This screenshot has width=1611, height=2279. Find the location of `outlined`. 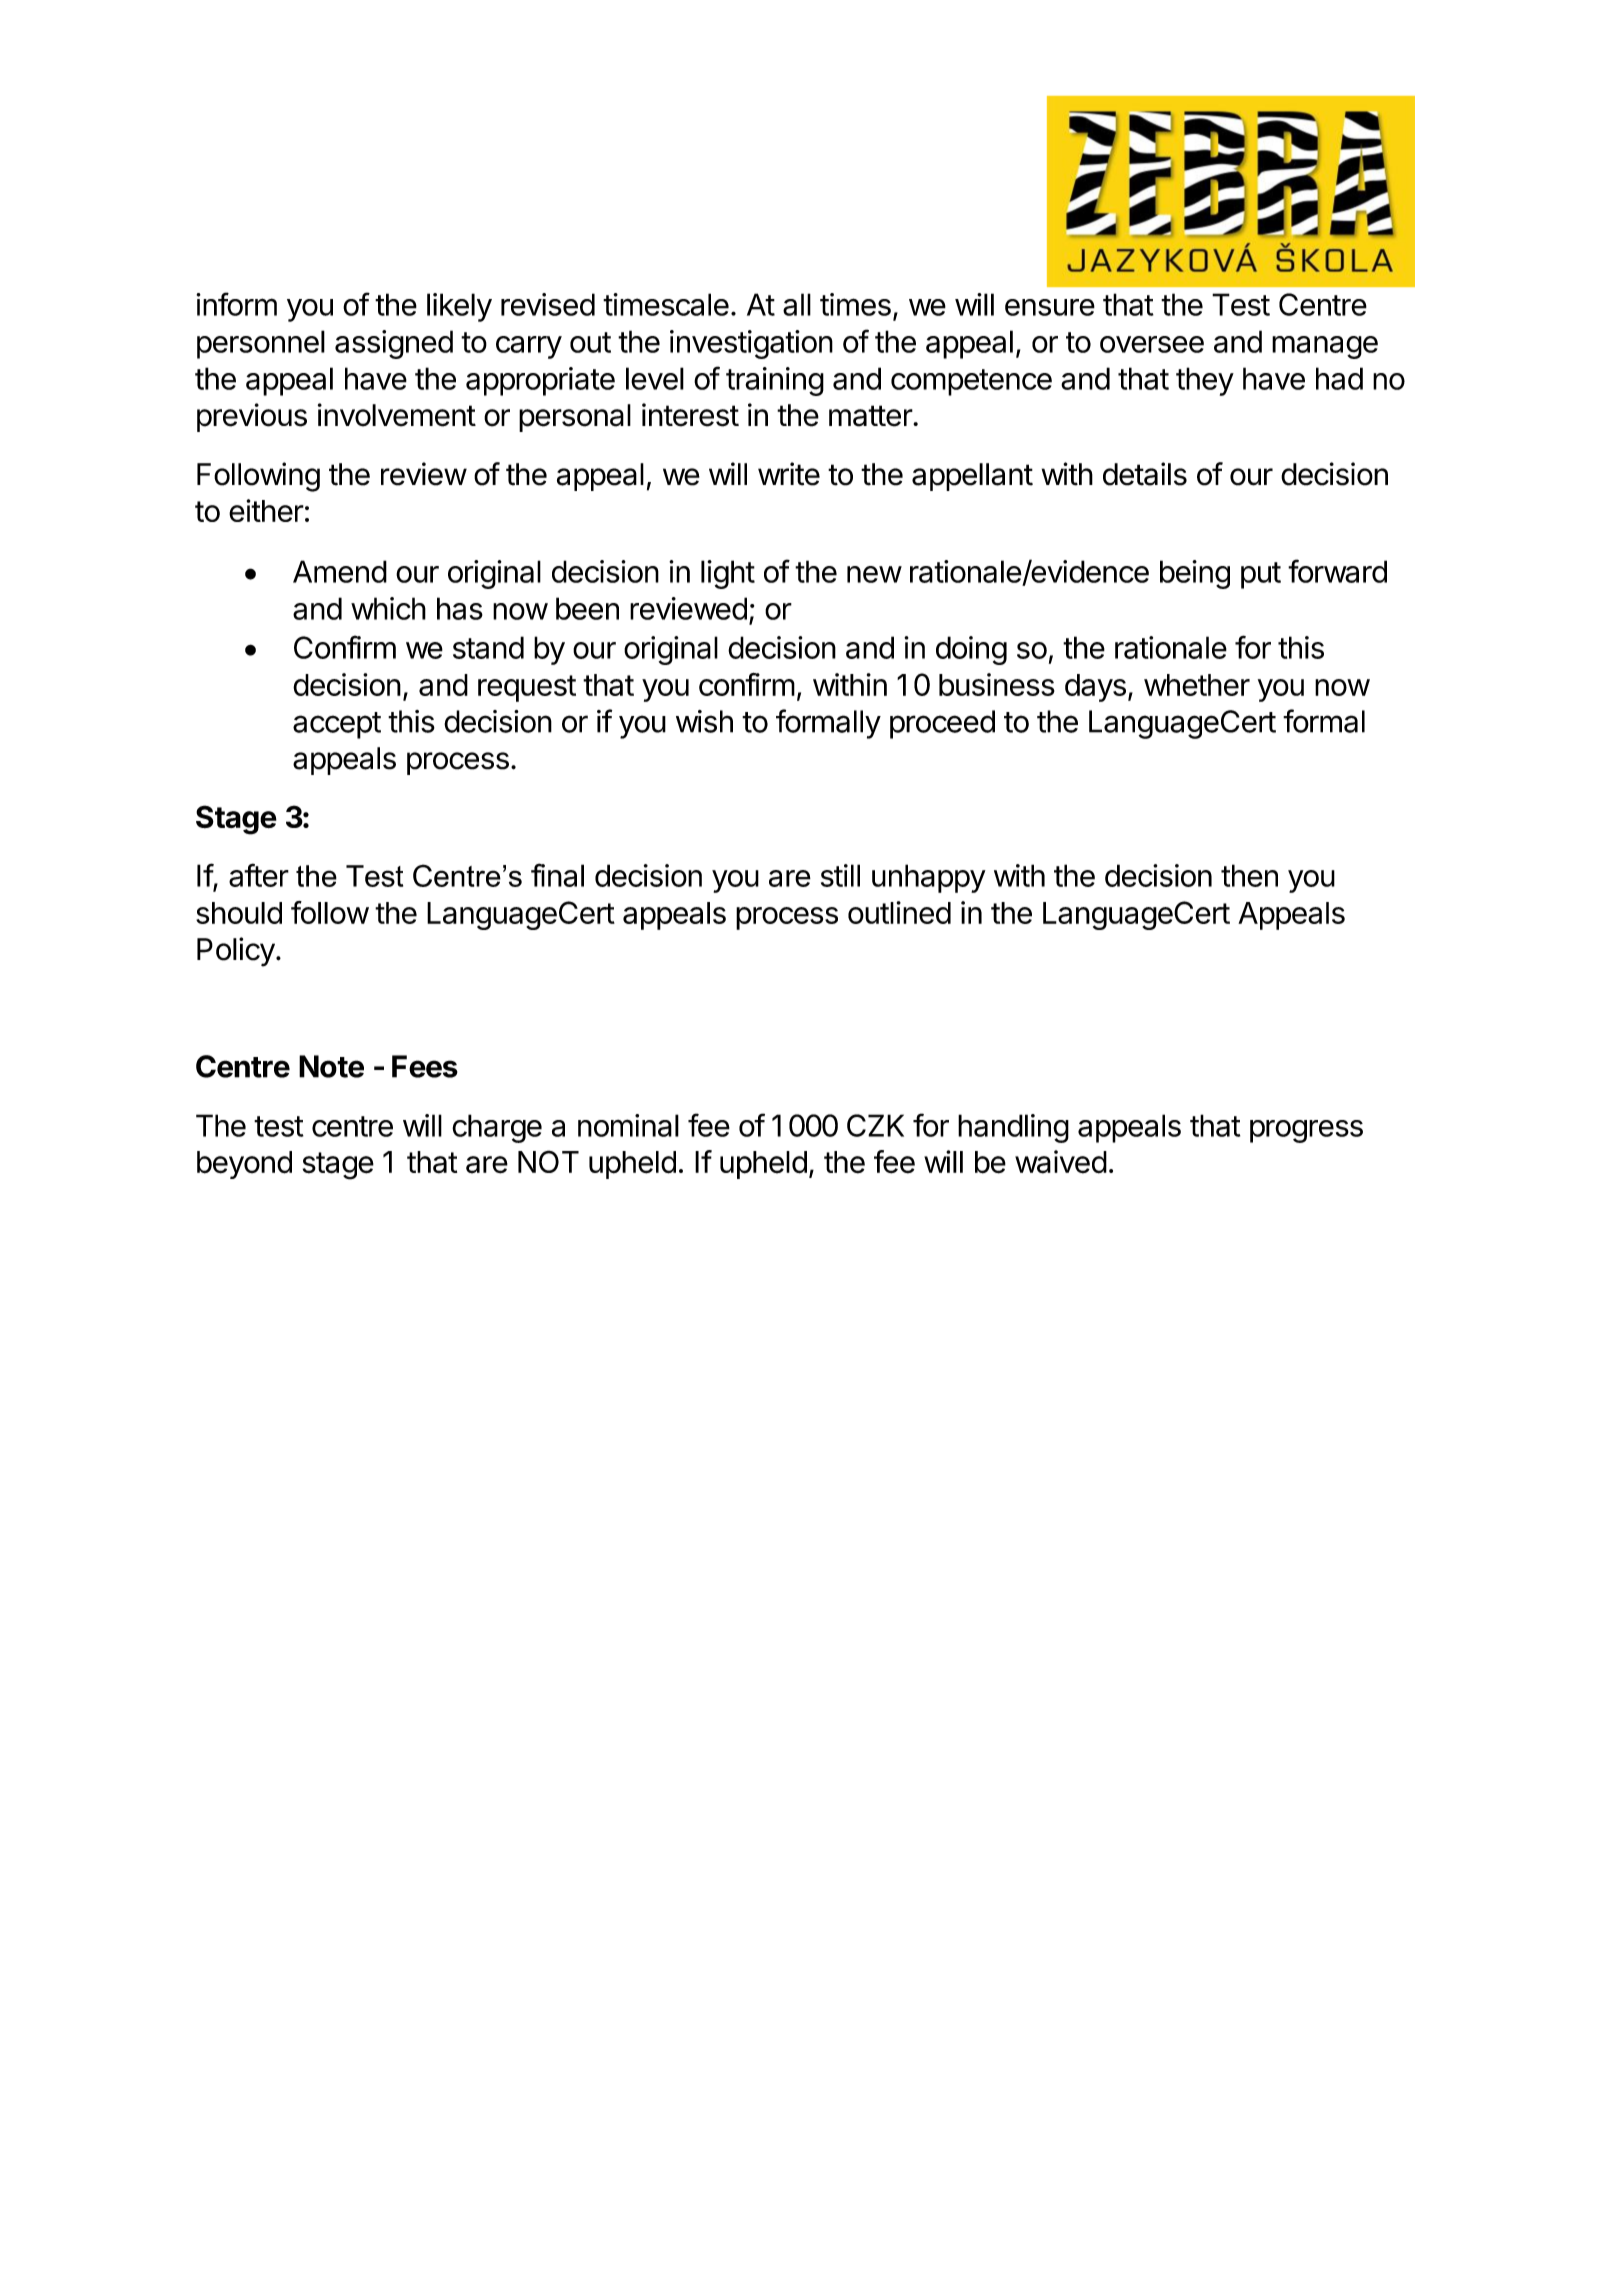

outlined is located at coordinates (899, 912).
